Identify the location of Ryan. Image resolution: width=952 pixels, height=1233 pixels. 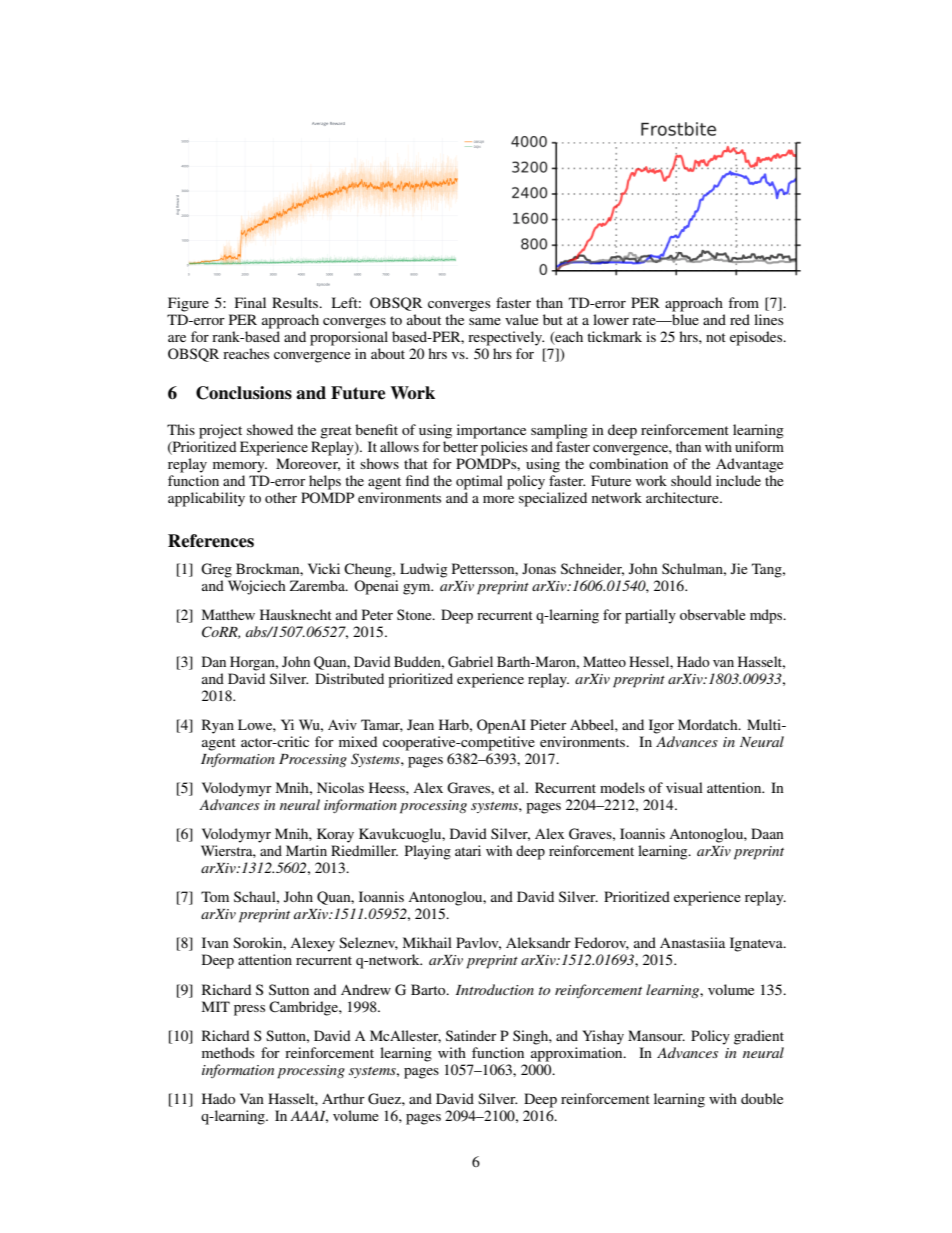
(218, 726).
